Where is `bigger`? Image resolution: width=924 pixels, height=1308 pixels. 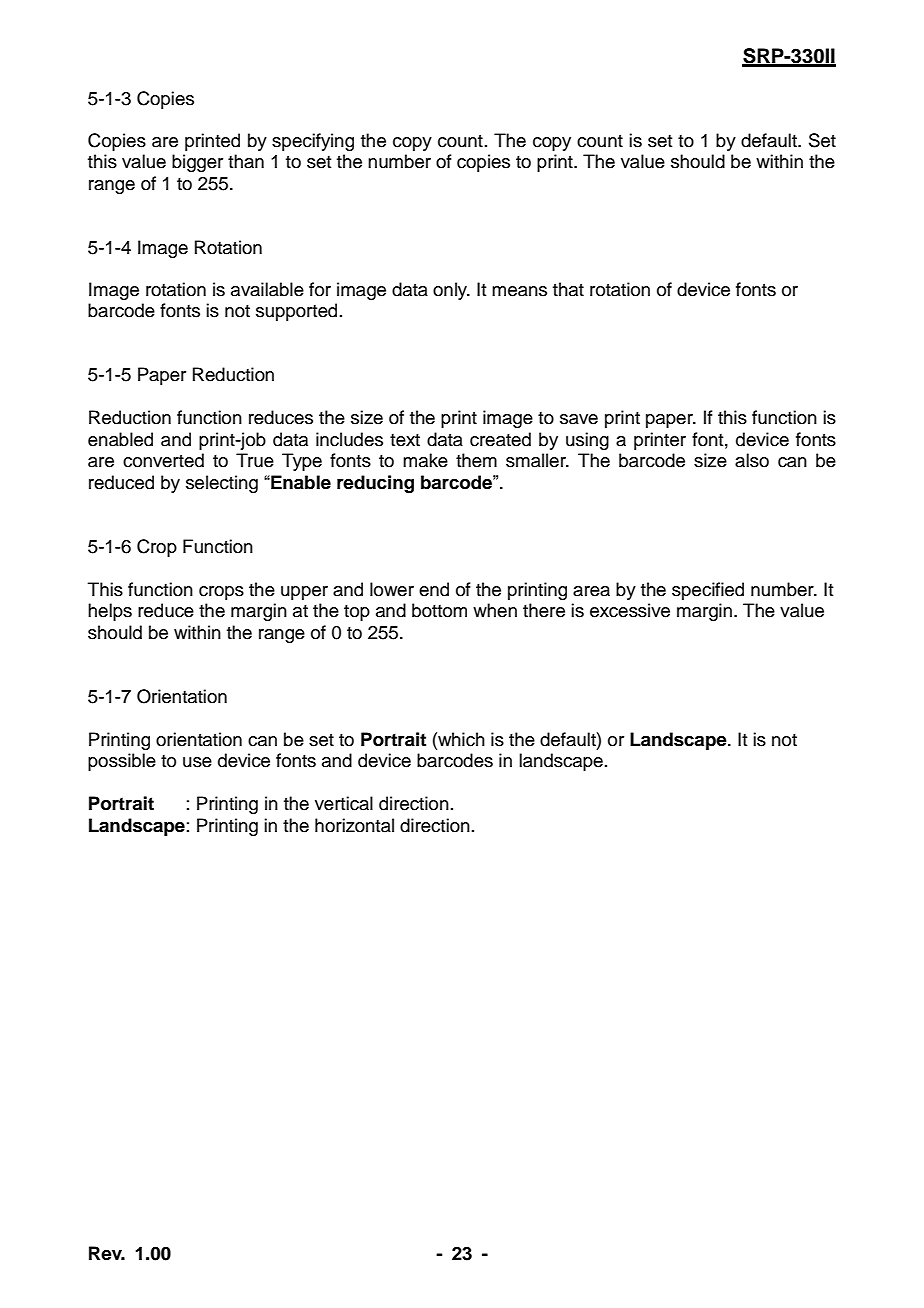
bigger is located at coordinates (197, 163).
